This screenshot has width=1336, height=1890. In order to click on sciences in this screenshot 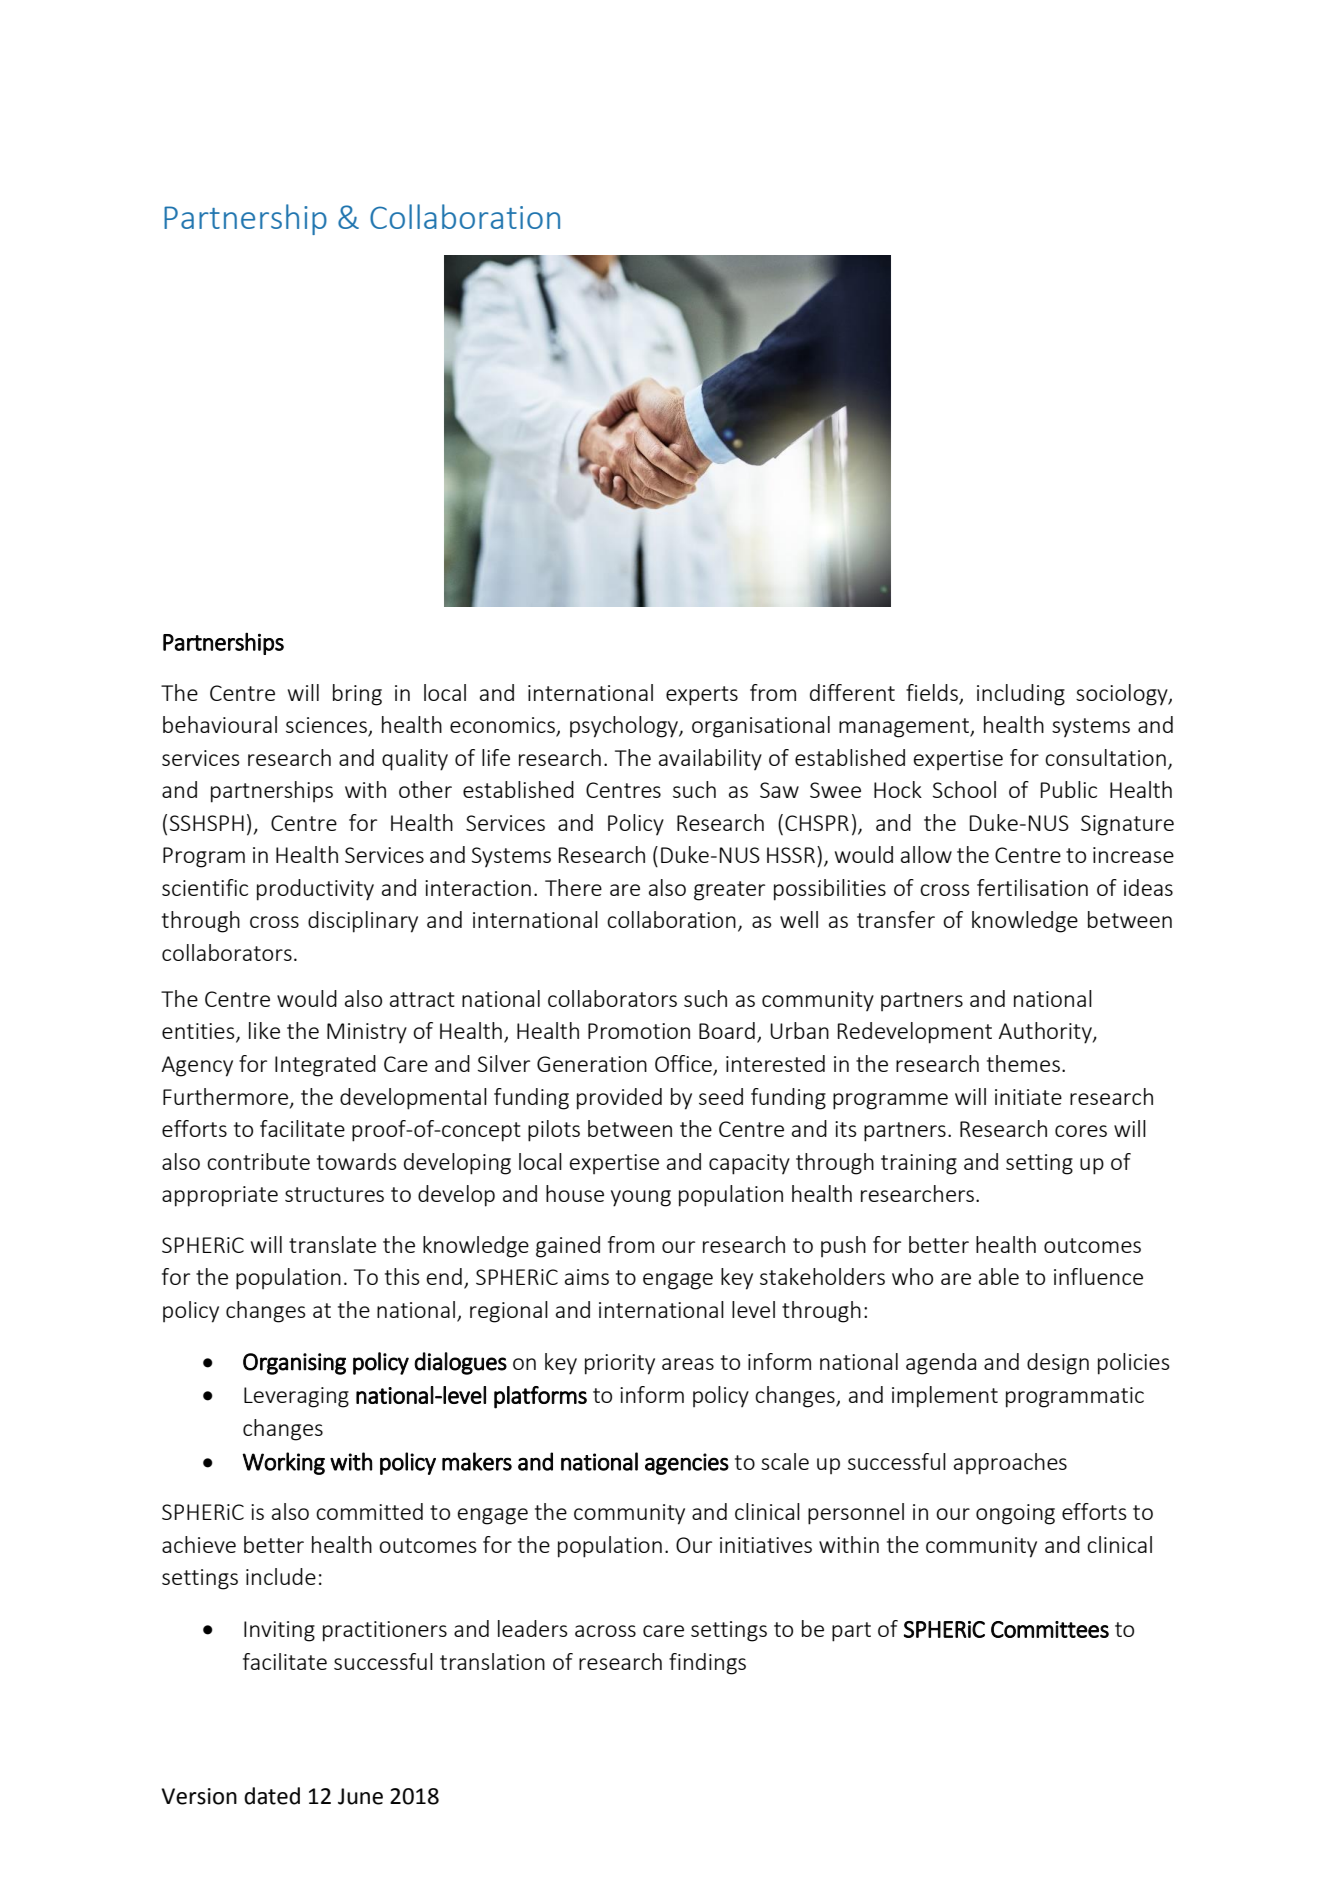, I will do `click(327, 726)`.
